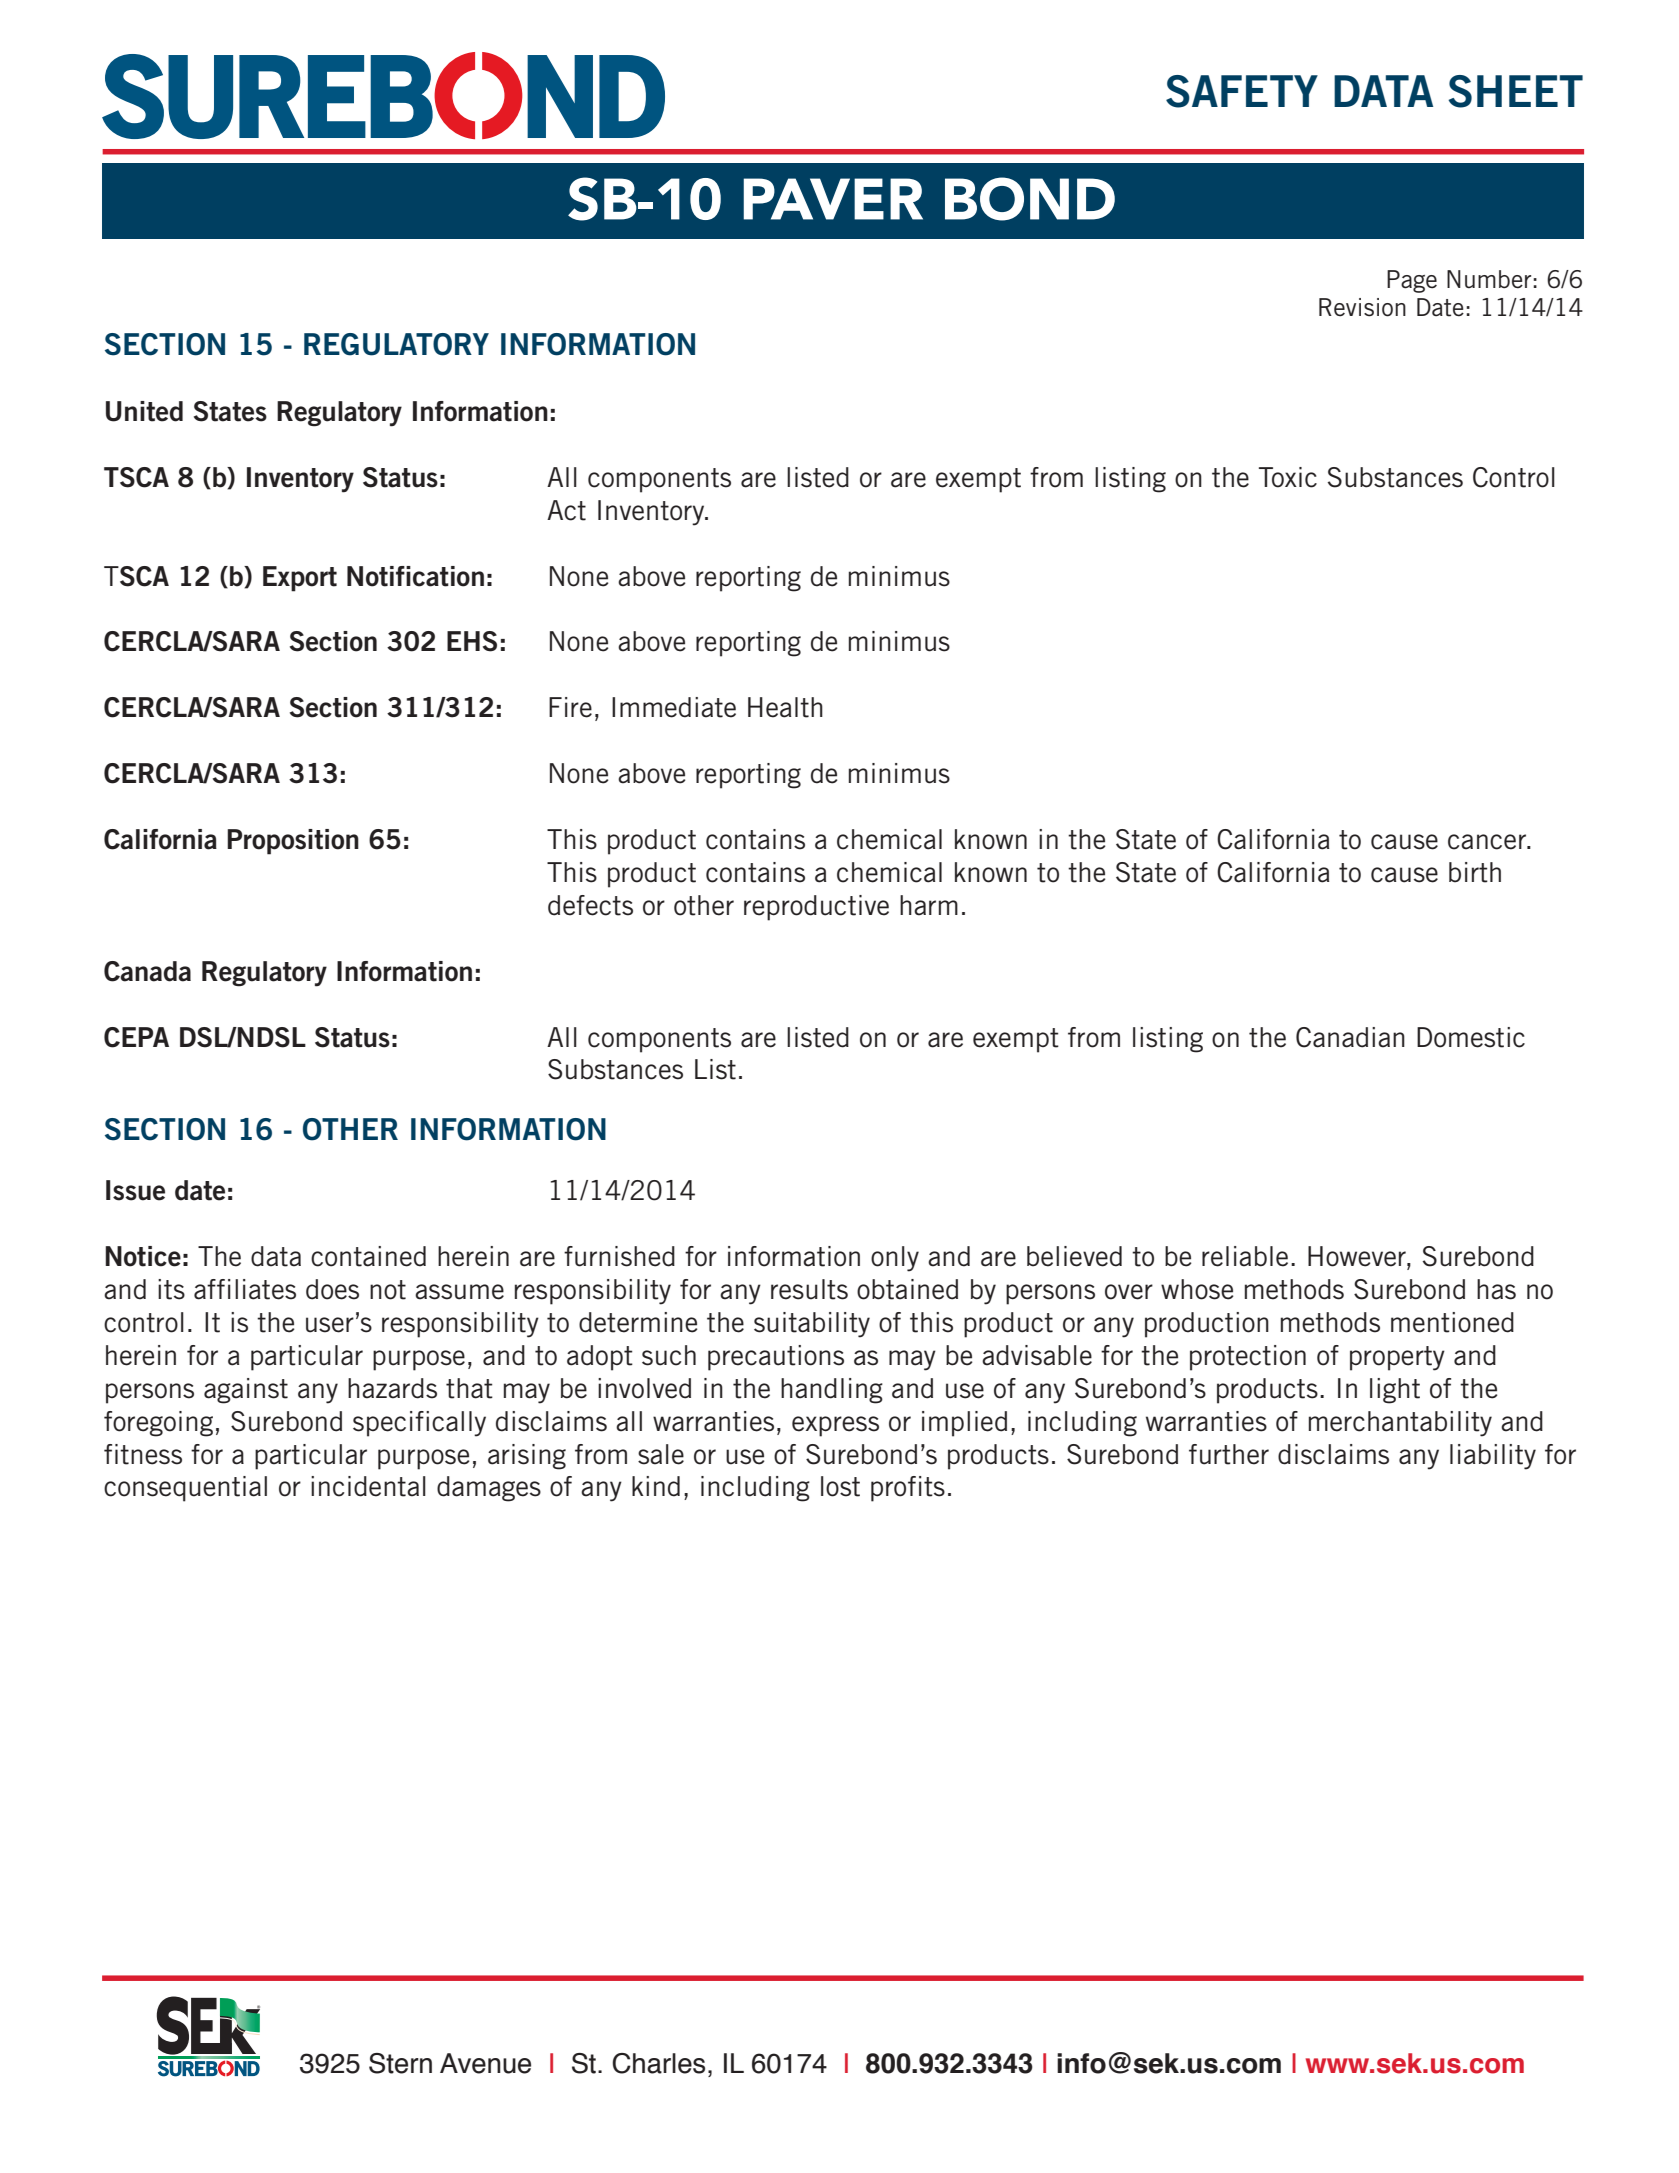  Describe the element at coordinates (1229, 1454) in the screenshot. I see `further` at that location.
